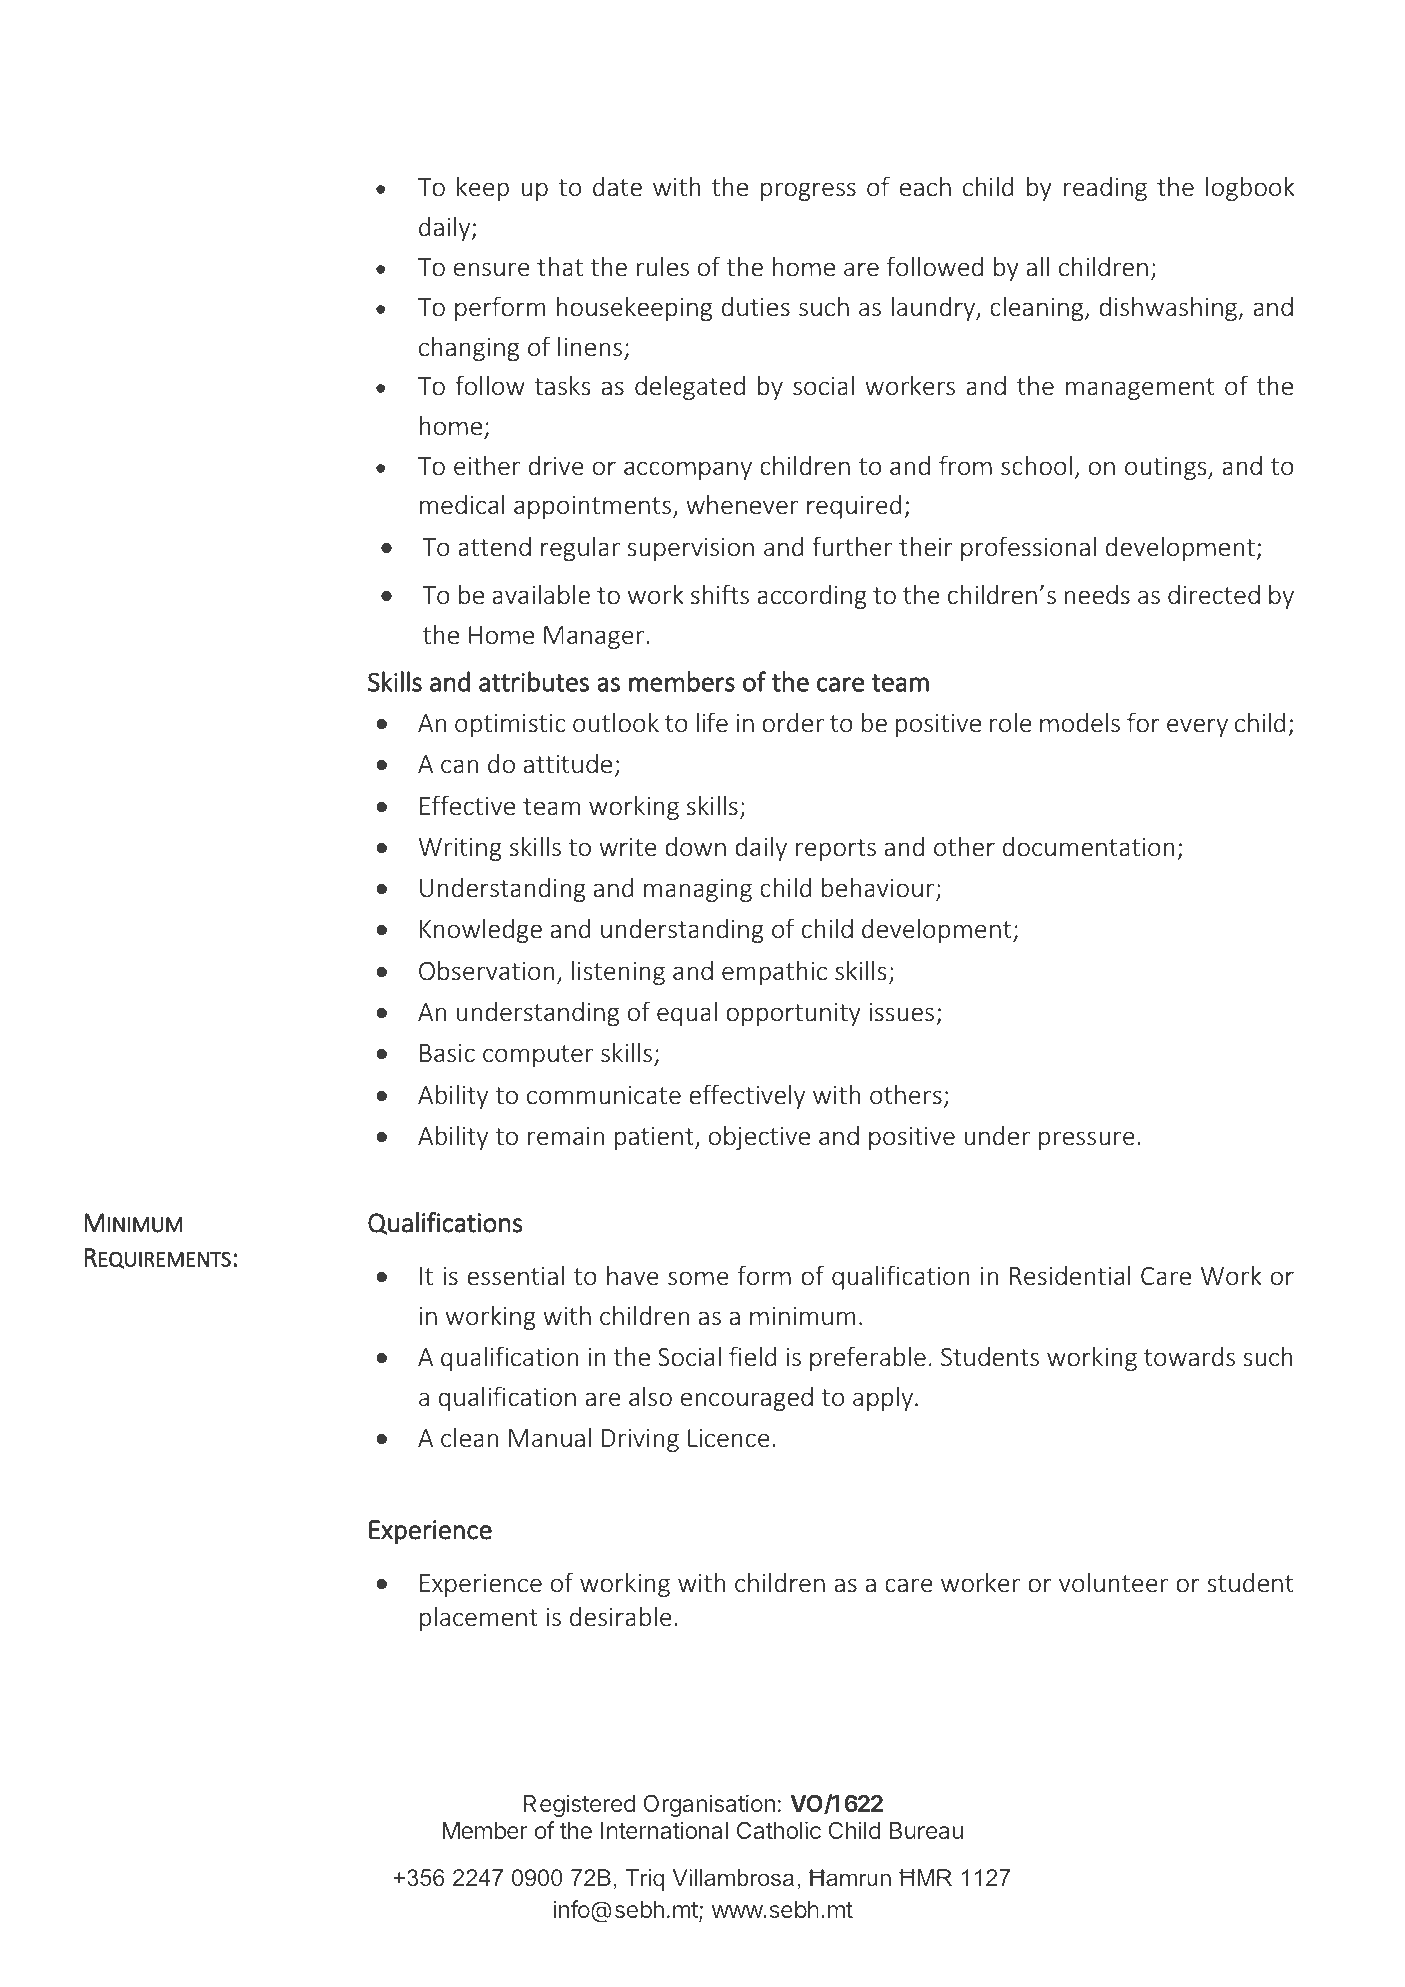 The width and height of the document is (1405, 1987). What do you see at coordinates (1105, 189) in the document?
I see `reading` at bounding box center [1105, 189].
